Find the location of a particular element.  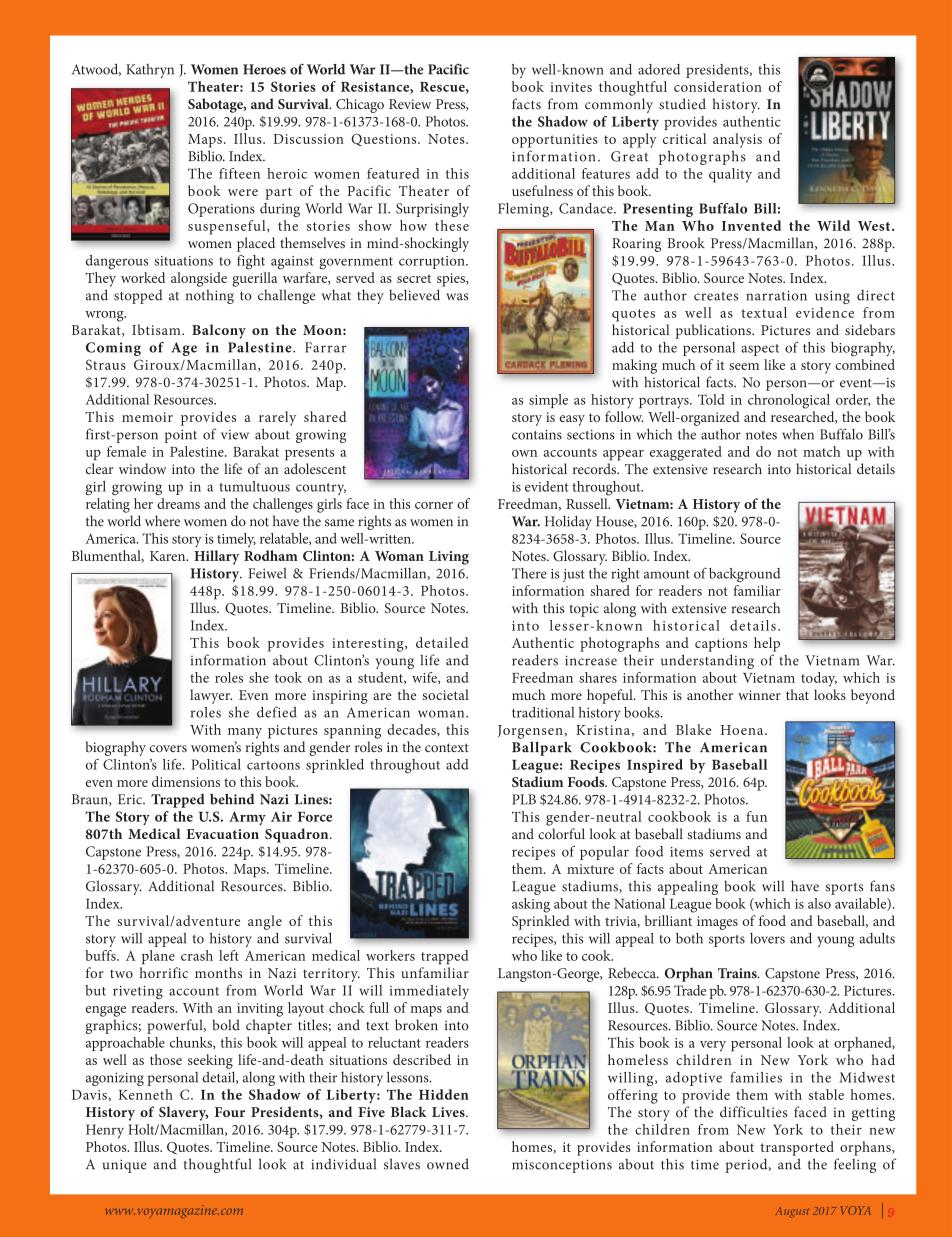

unique is located at coordinates (125, 1166).
